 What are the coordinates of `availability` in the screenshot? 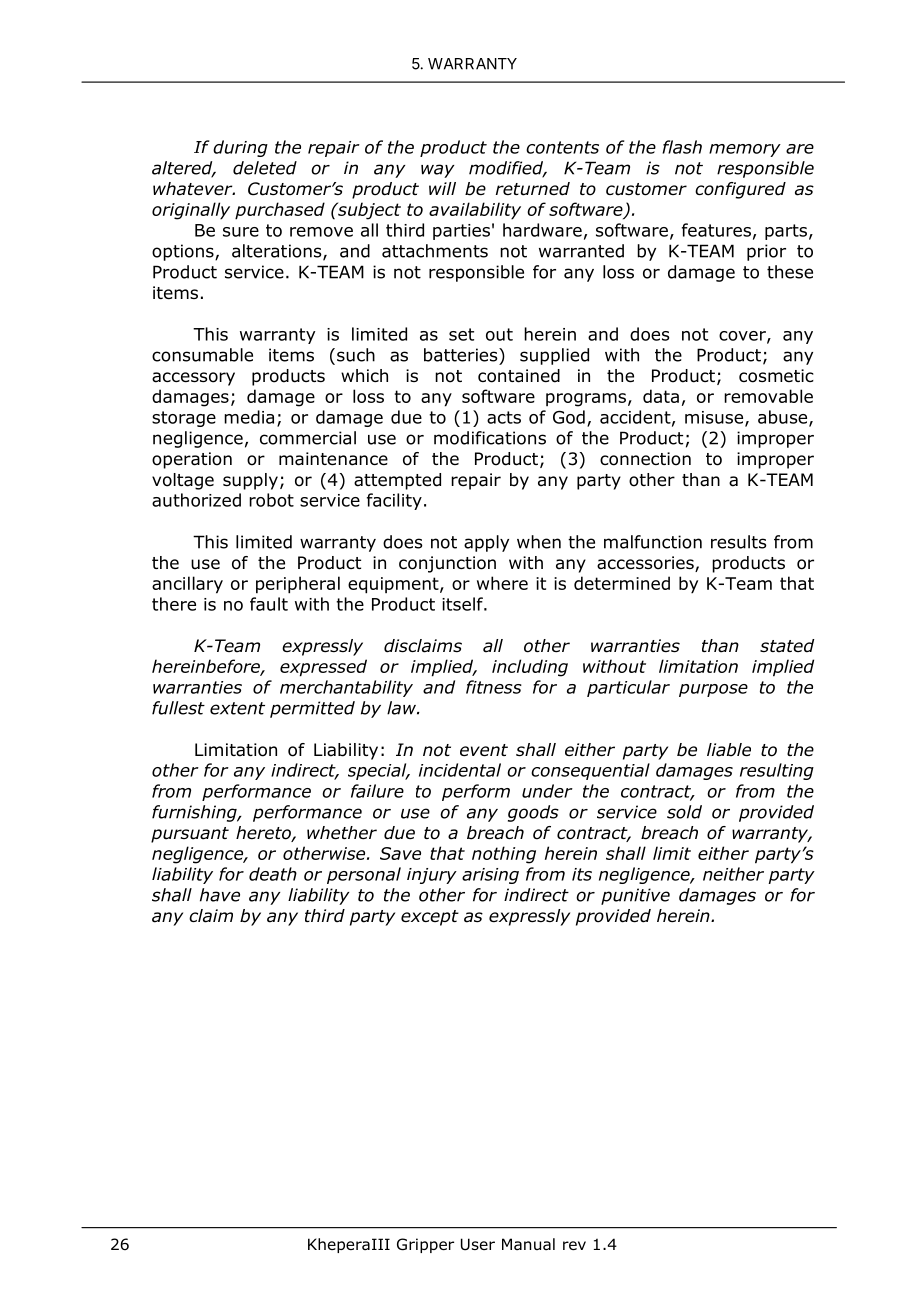 It's located at (475, 211).
